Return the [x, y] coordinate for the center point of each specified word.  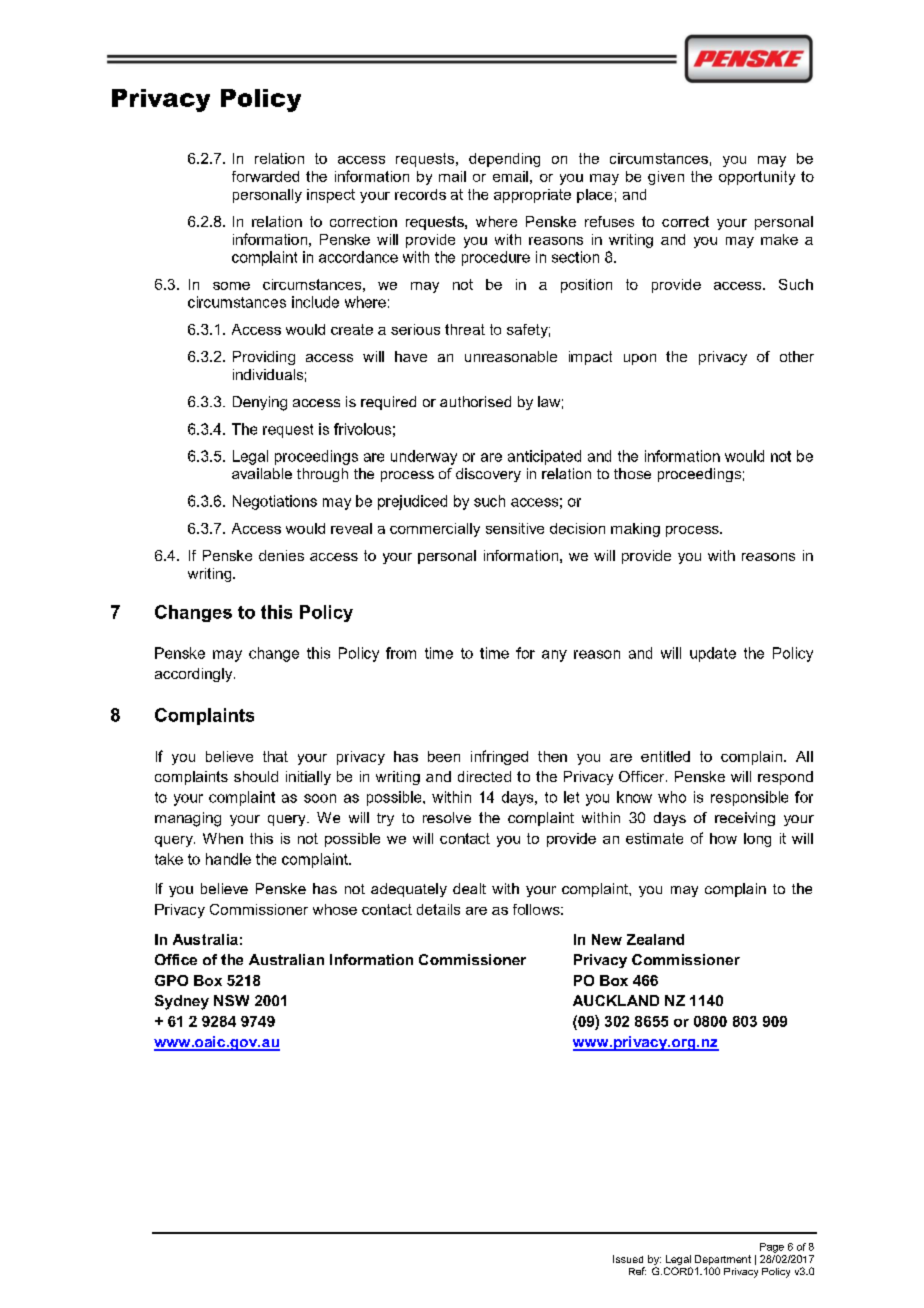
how [723, 838]
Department [723, 1261]
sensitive [515, 528]
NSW [231, 1000]
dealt [469, 888]
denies [281, 555]
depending [504, 160]
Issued [628, 1259]
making [635, 530]
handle [228, 859]
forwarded [265, 176]
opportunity [757, 178]
